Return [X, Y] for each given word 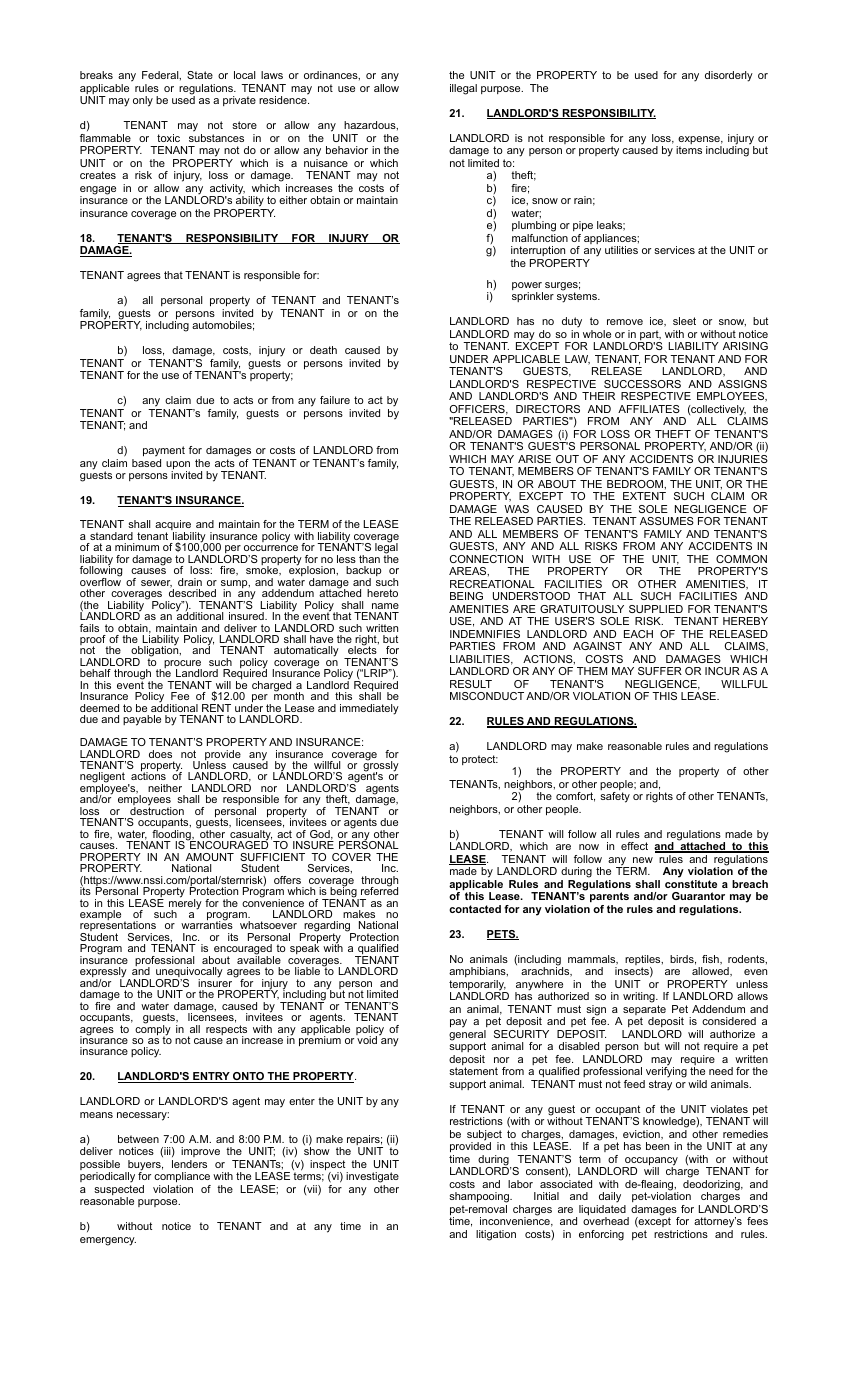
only [143, 101]
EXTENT [644, 496]
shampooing [480, 1197]
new [643, 860]
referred [379, 890]
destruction [157, 810]
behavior [347, 150]
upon [178, 466]
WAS [516, 509]
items [689, 150]
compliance [182, 1177]
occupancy [650, 1162]
